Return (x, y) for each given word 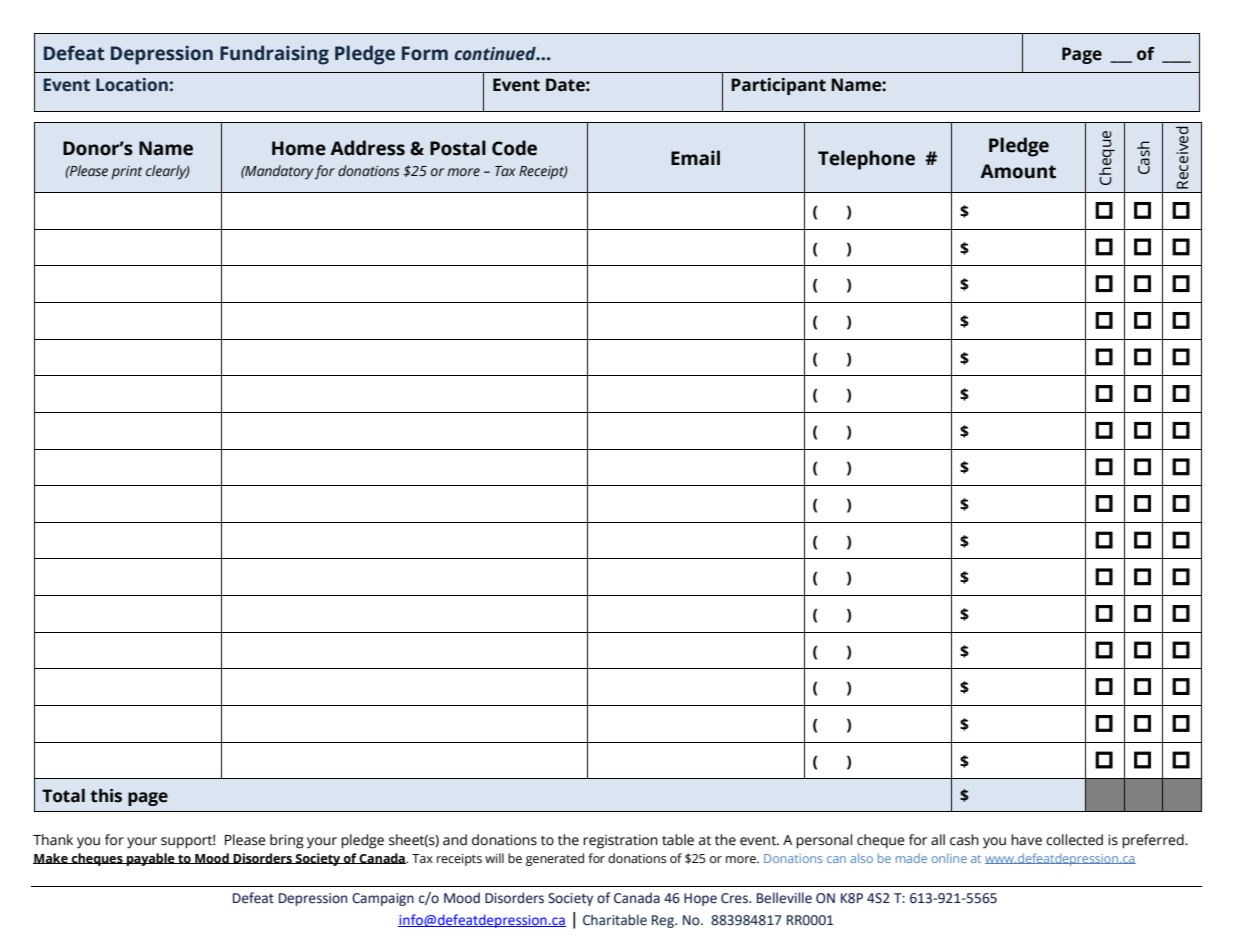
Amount (1018, 171)
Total (63, 796)
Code (514, 148)
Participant (778, 86)
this (106, 796)
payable (151, 859)
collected (1074, 840)
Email (695, 158)
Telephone (866, 160)
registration (620, 842)
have (1026, 840)
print (126, 173)
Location (132, 85)
